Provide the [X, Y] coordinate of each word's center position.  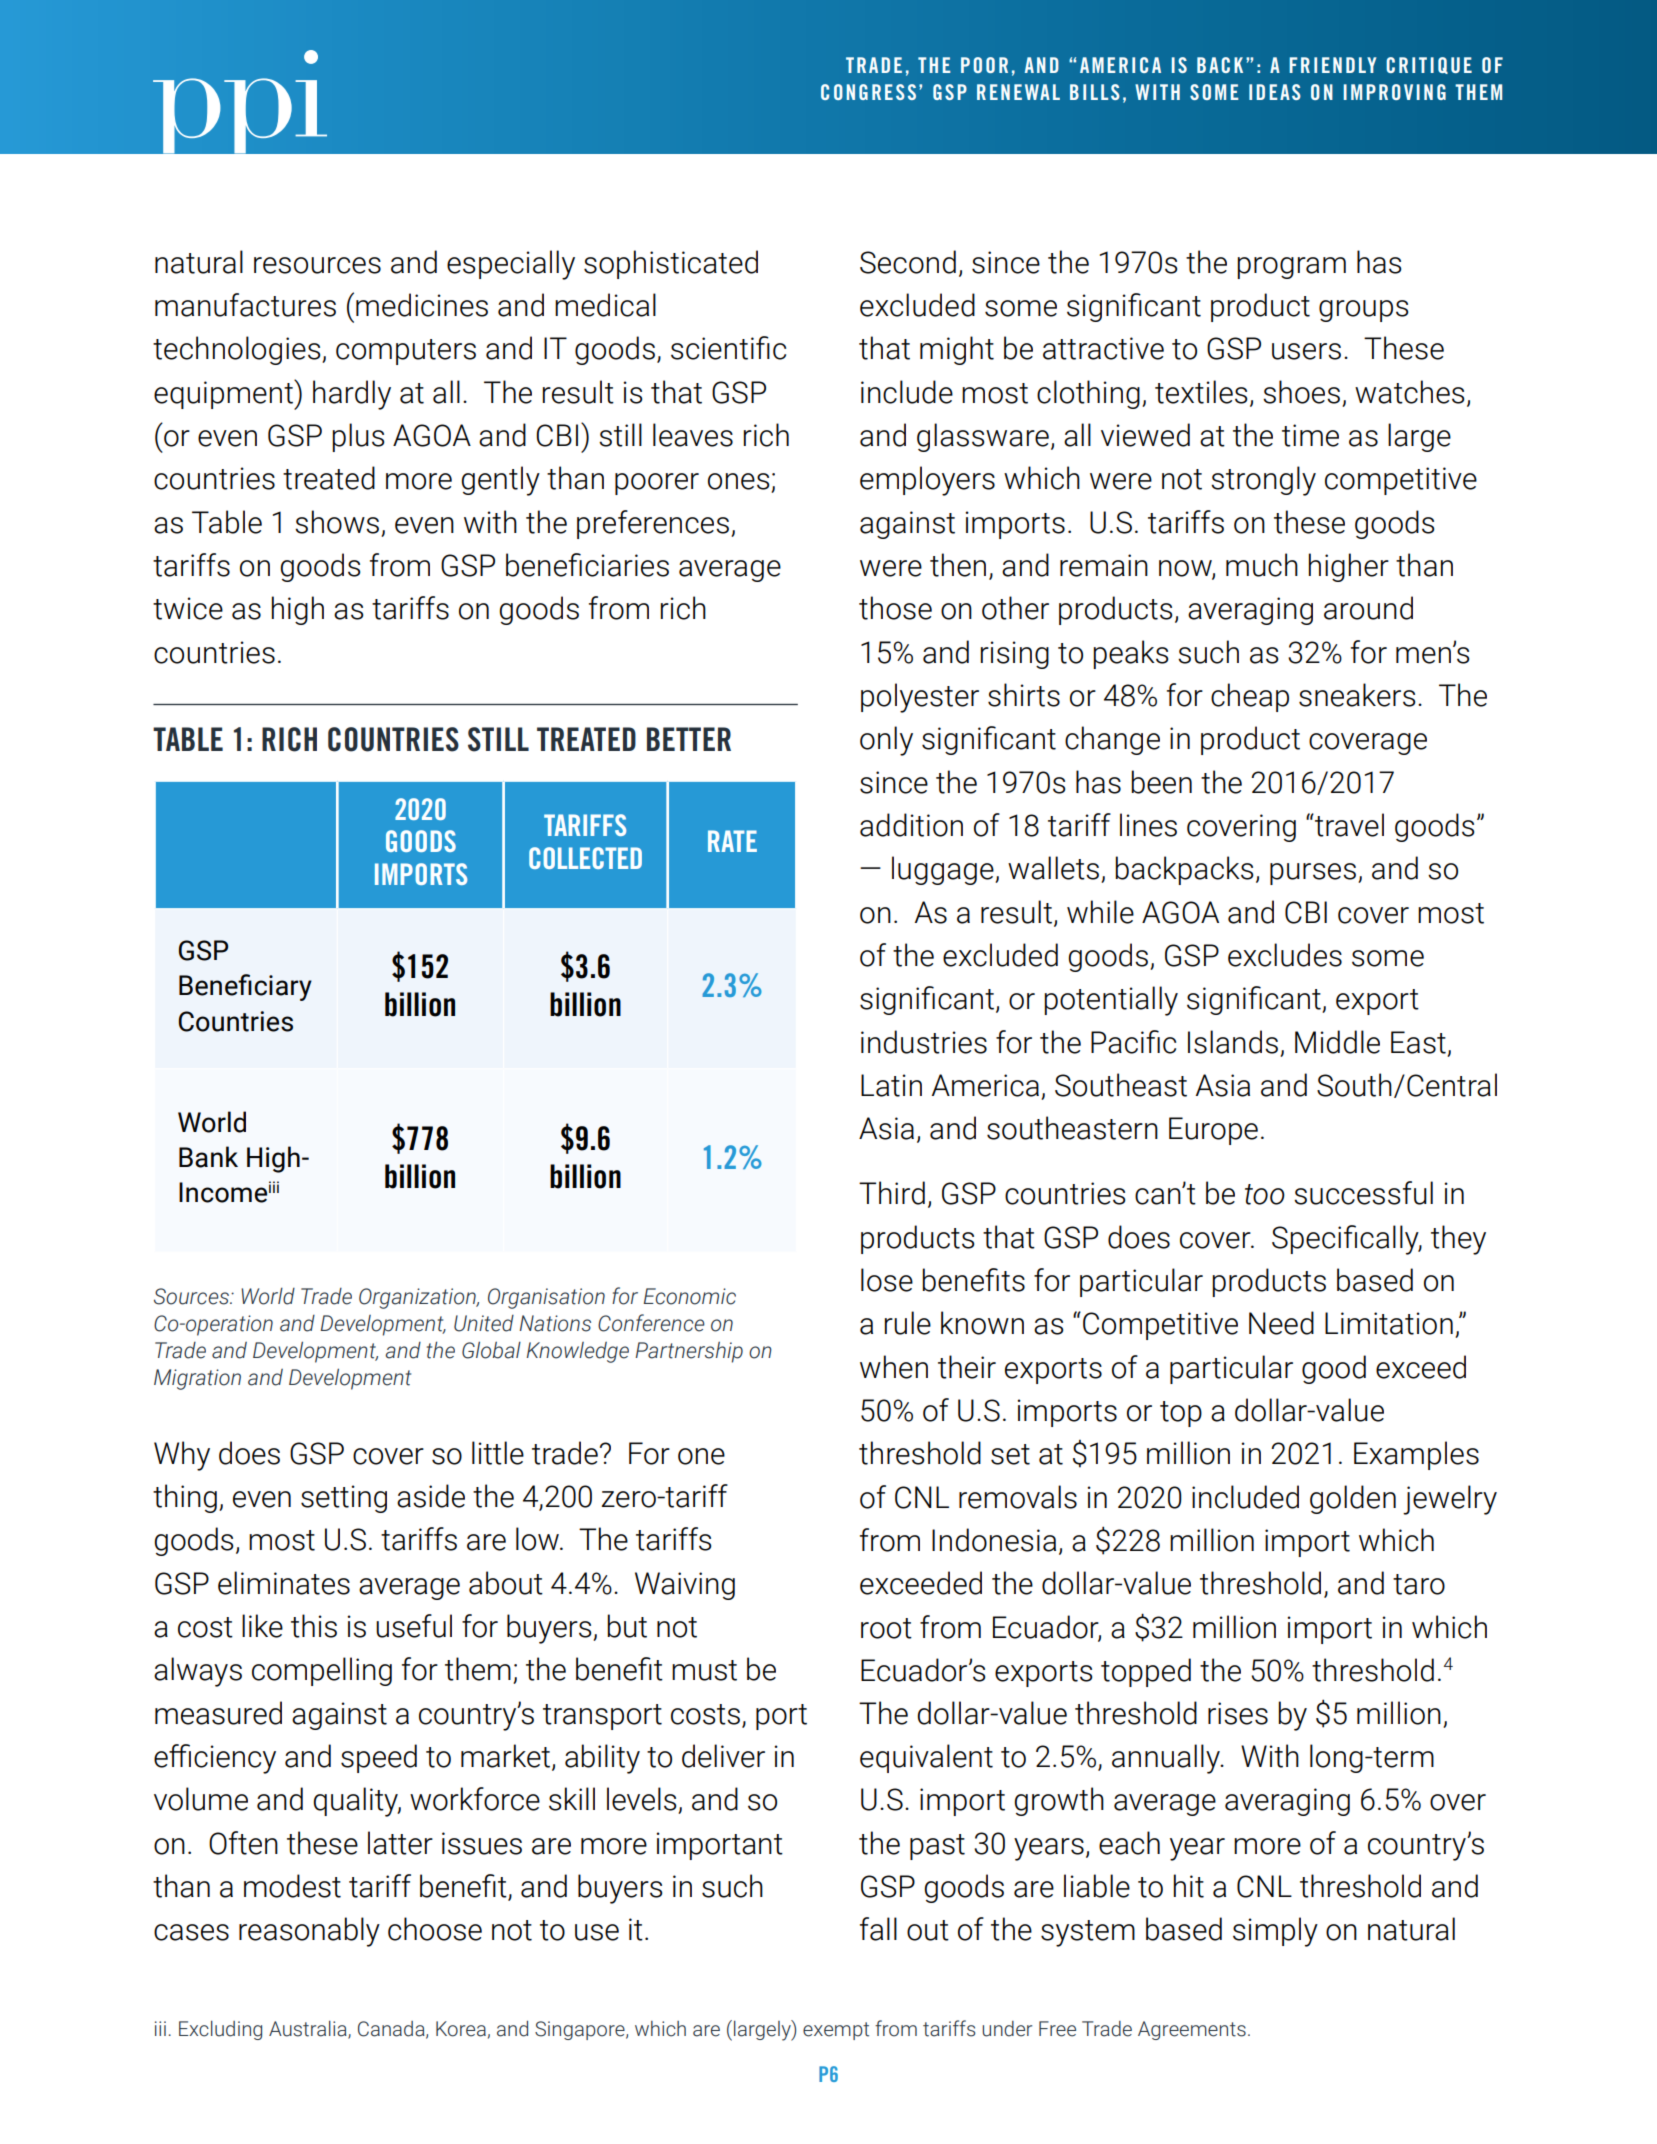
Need [1281, 1323]
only [886, 741]
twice [188, 608]
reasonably [309, 1932]
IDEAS [1275, 92]
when [894, 1367]
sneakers [1357, 695]
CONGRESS [868, 92]
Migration [197, 1379]
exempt [836, 2031]
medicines [422, 305]
